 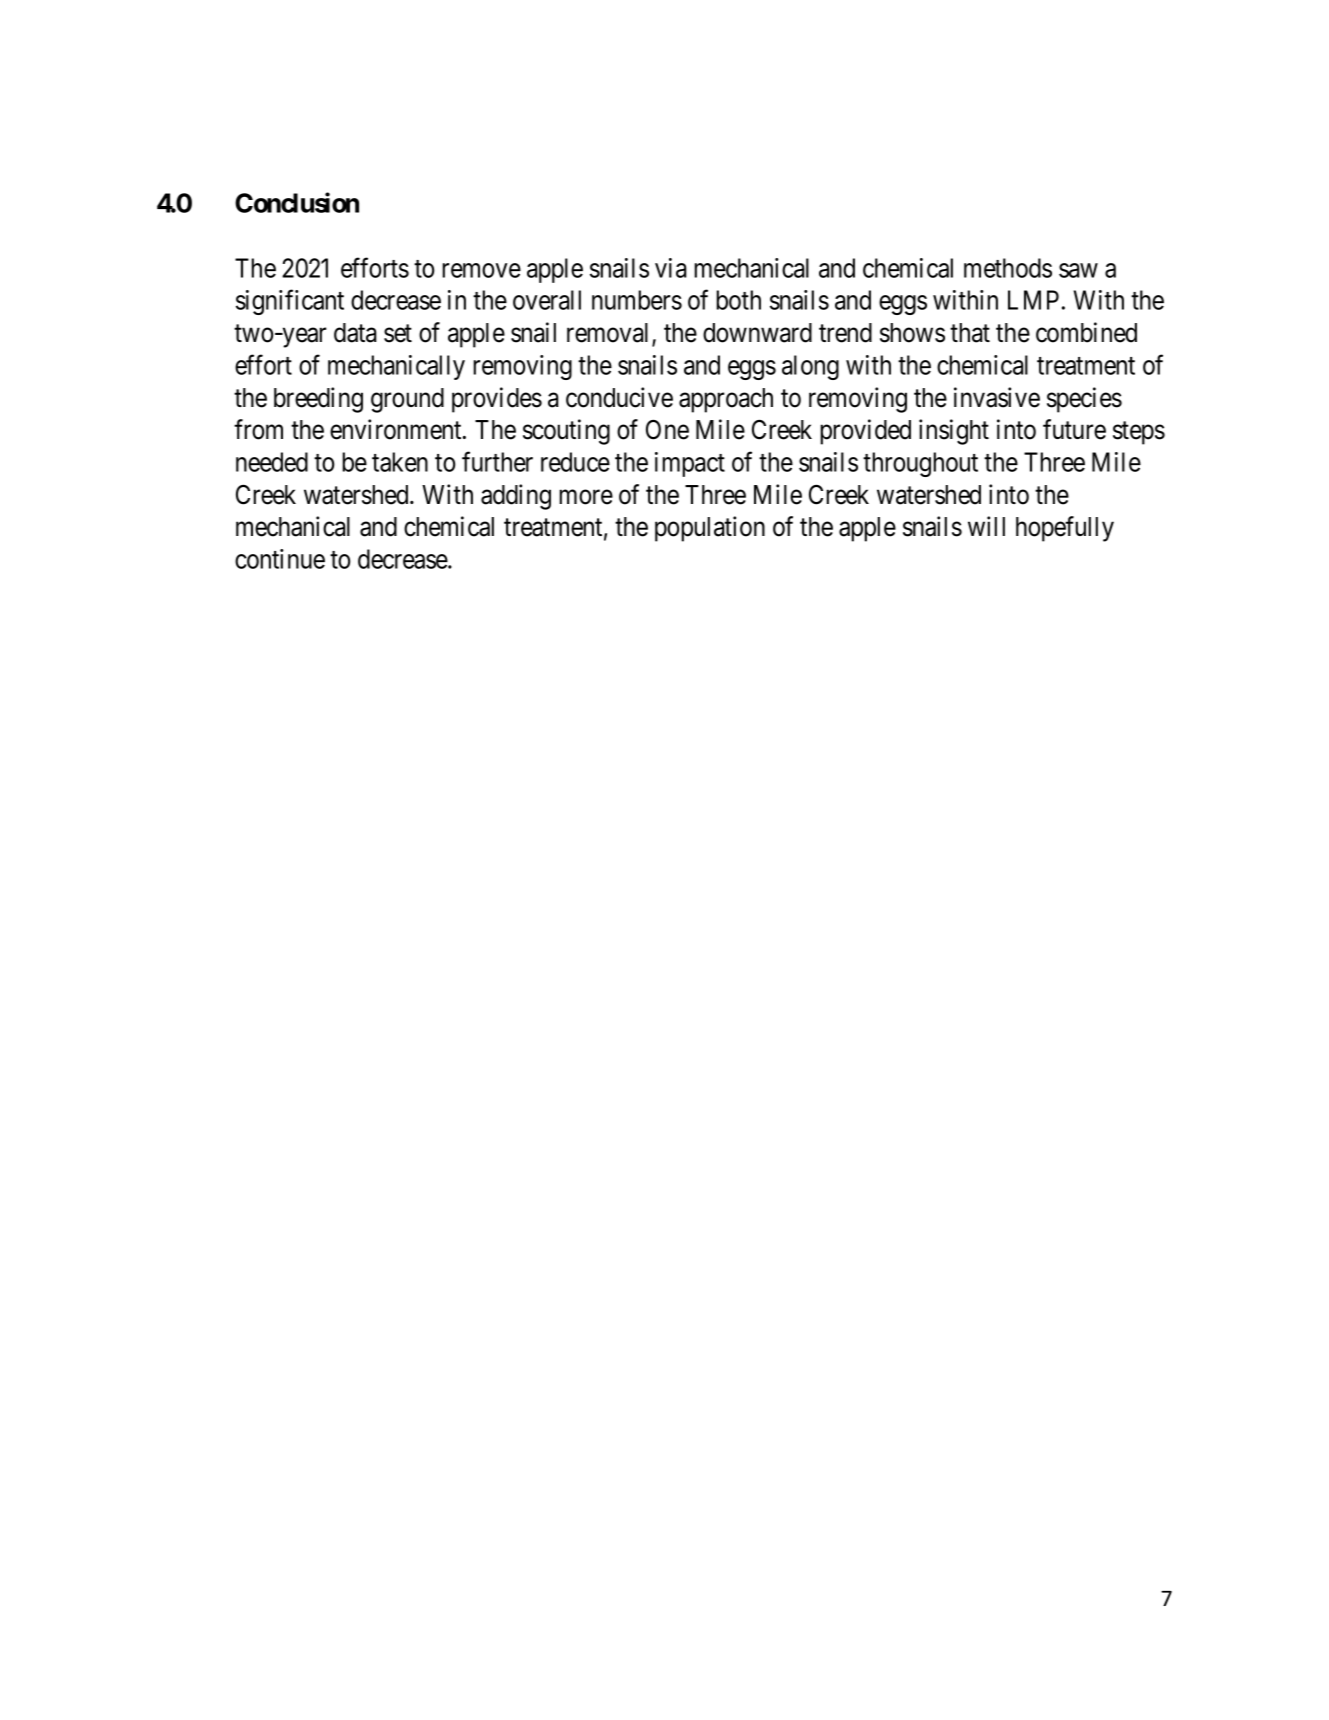 What do you see at coordinates (318, 400) in the image?
I see `breeding` at bounding box center [318, 400].
